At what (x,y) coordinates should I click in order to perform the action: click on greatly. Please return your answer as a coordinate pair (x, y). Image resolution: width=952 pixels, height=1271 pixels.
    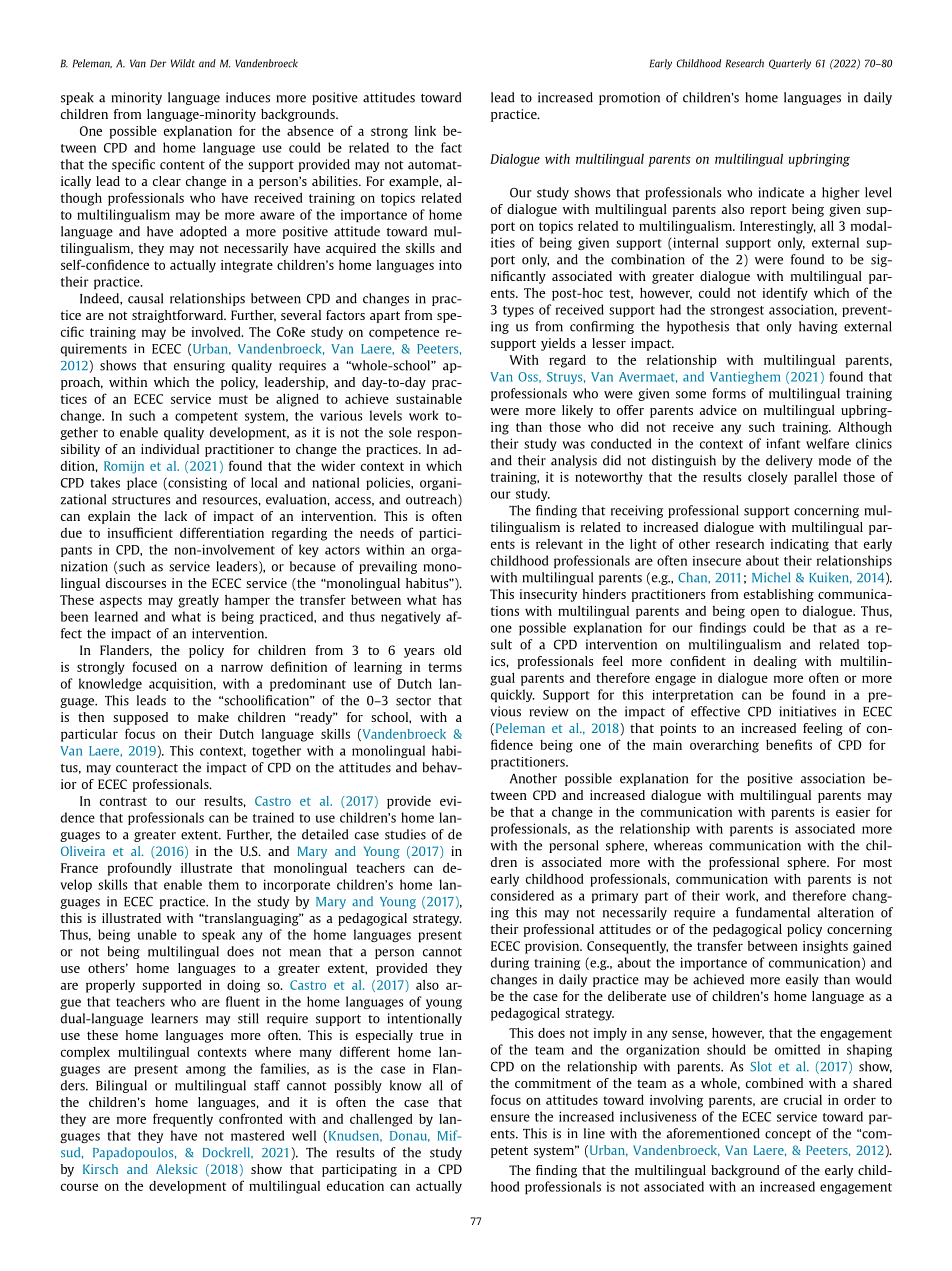
    Looking at the image, I should click on (198, 601).
